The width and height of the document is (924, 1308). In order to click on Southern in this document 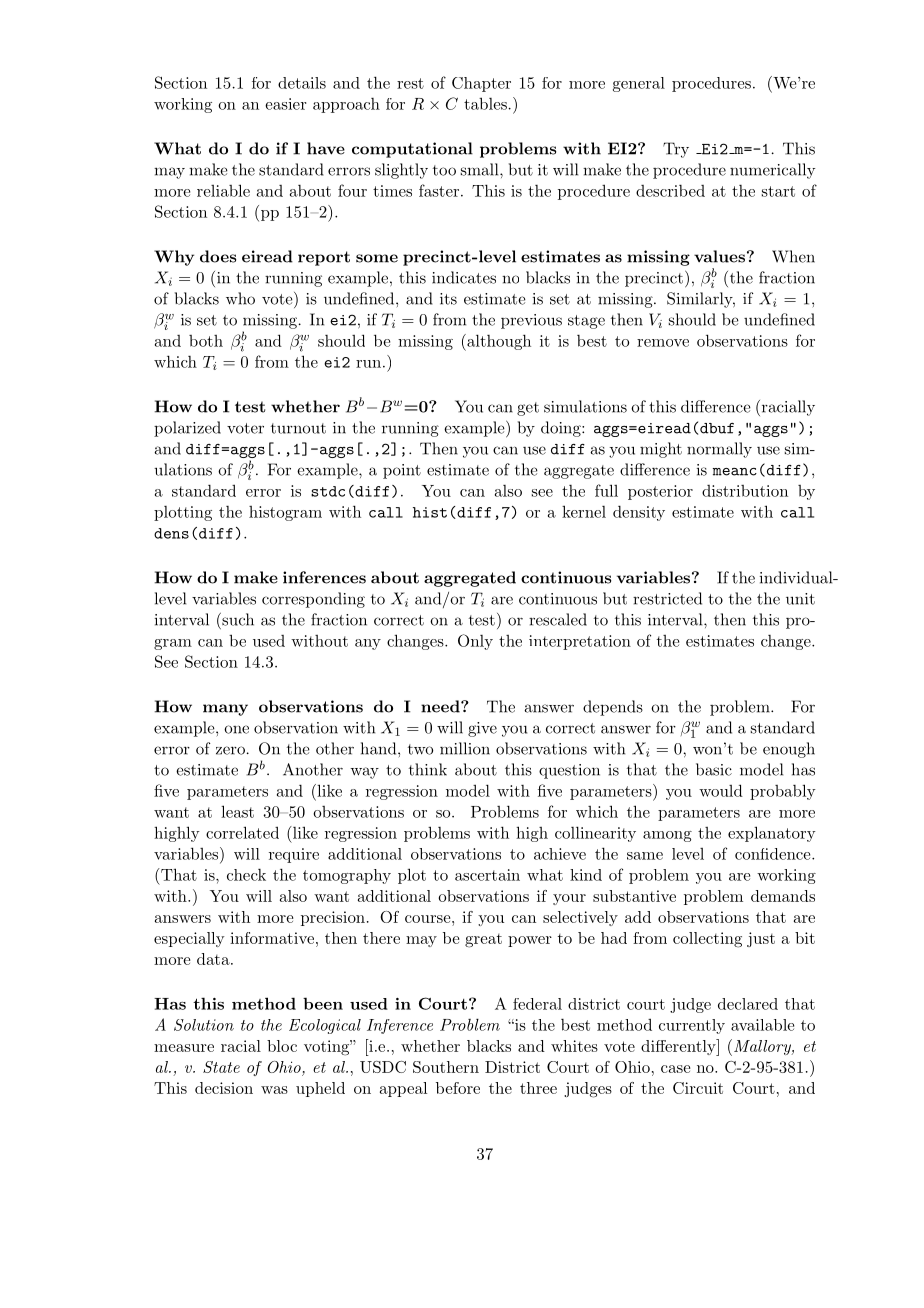, I will do `click(446, 1067)`.
